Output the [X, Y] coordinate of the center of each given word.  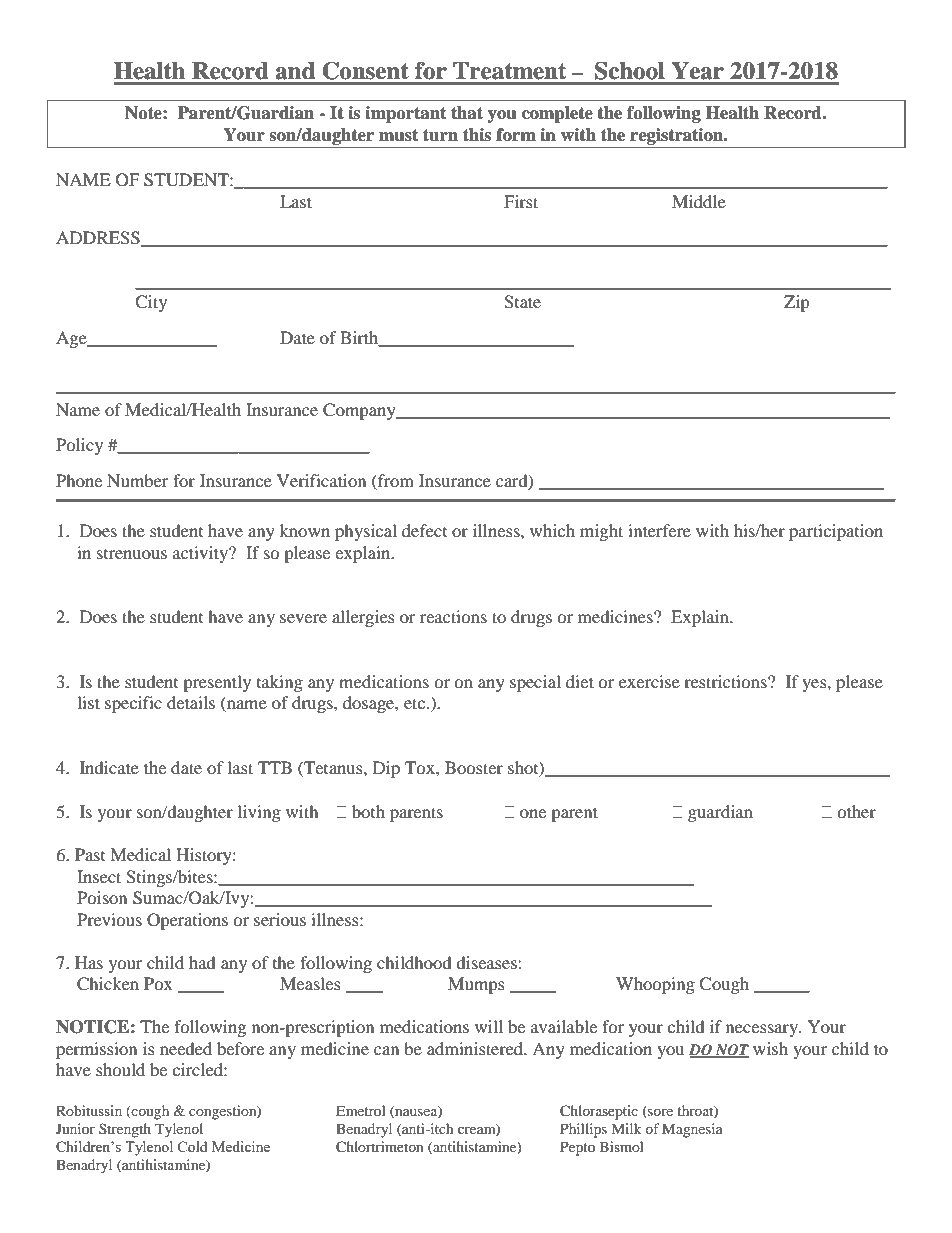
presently [217, 683]
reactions [453, 616]
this [477, 135]
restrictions [726, 681]
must [398, 135]
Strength [125, 1130]
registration [678, 136]
